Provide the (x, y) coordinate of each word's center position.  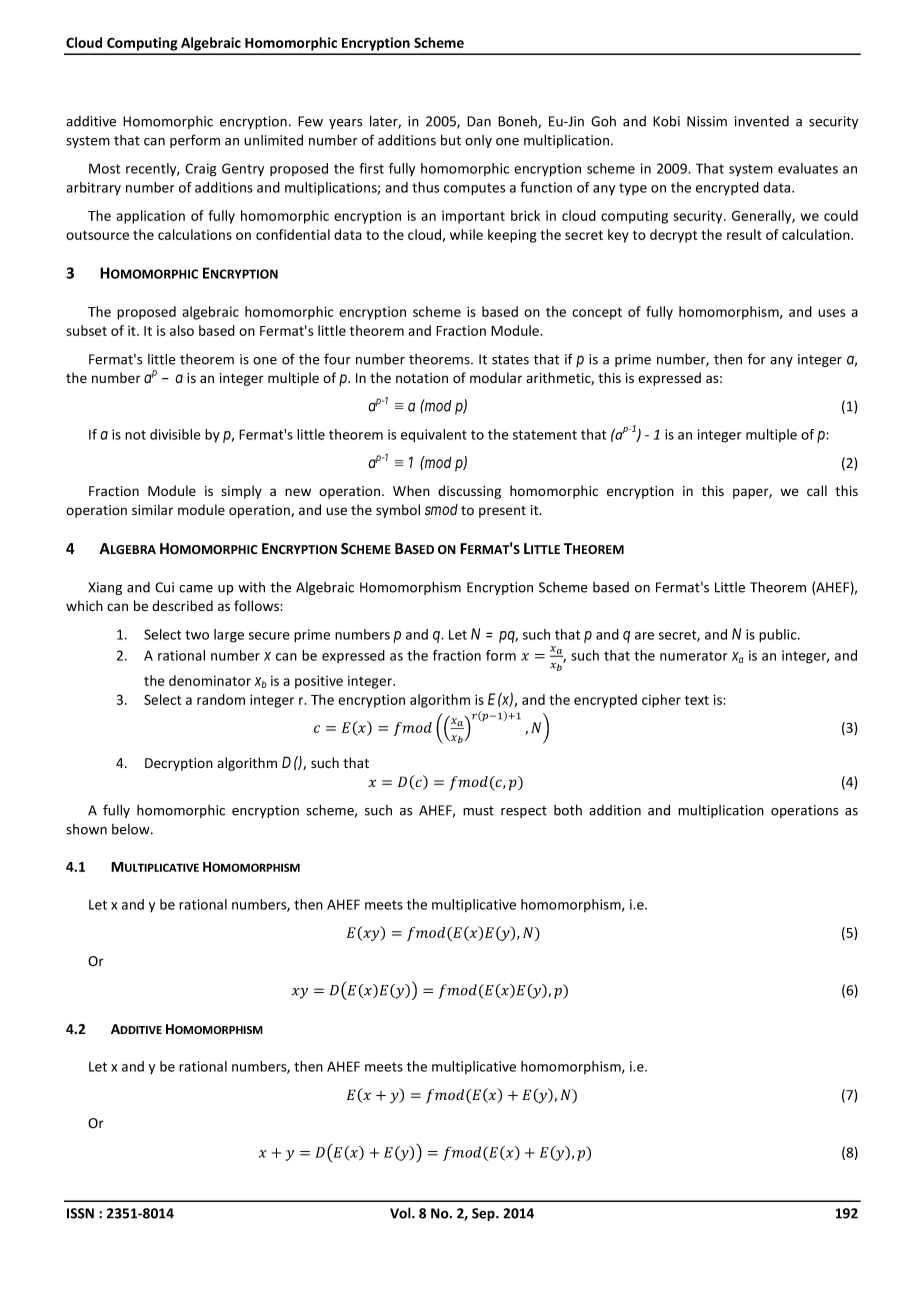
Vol (401, 1213)
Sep (484, 1214)
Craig (200, 170)
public (779, 635)
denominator (210, 680)
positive (319, 682)
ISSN (80, 1213)
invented (762, 121)
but (451, 140)
